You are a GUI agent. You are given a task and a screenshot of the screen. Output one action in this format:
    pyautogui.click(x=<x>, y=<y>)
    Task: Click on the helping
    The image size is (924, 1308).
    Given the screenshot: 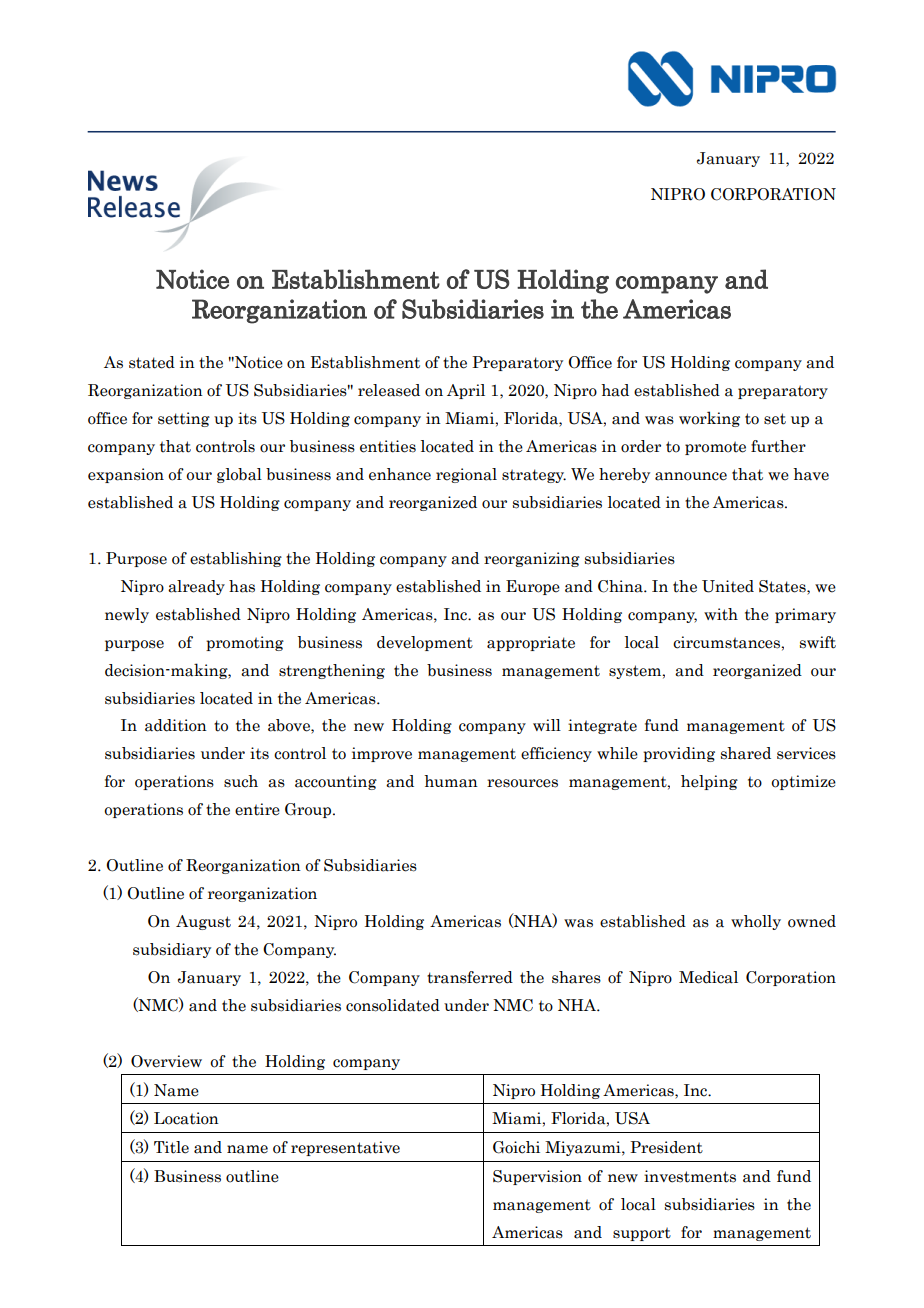 What is the action you would take?
    pyautogui.click(x=709, y=782)
